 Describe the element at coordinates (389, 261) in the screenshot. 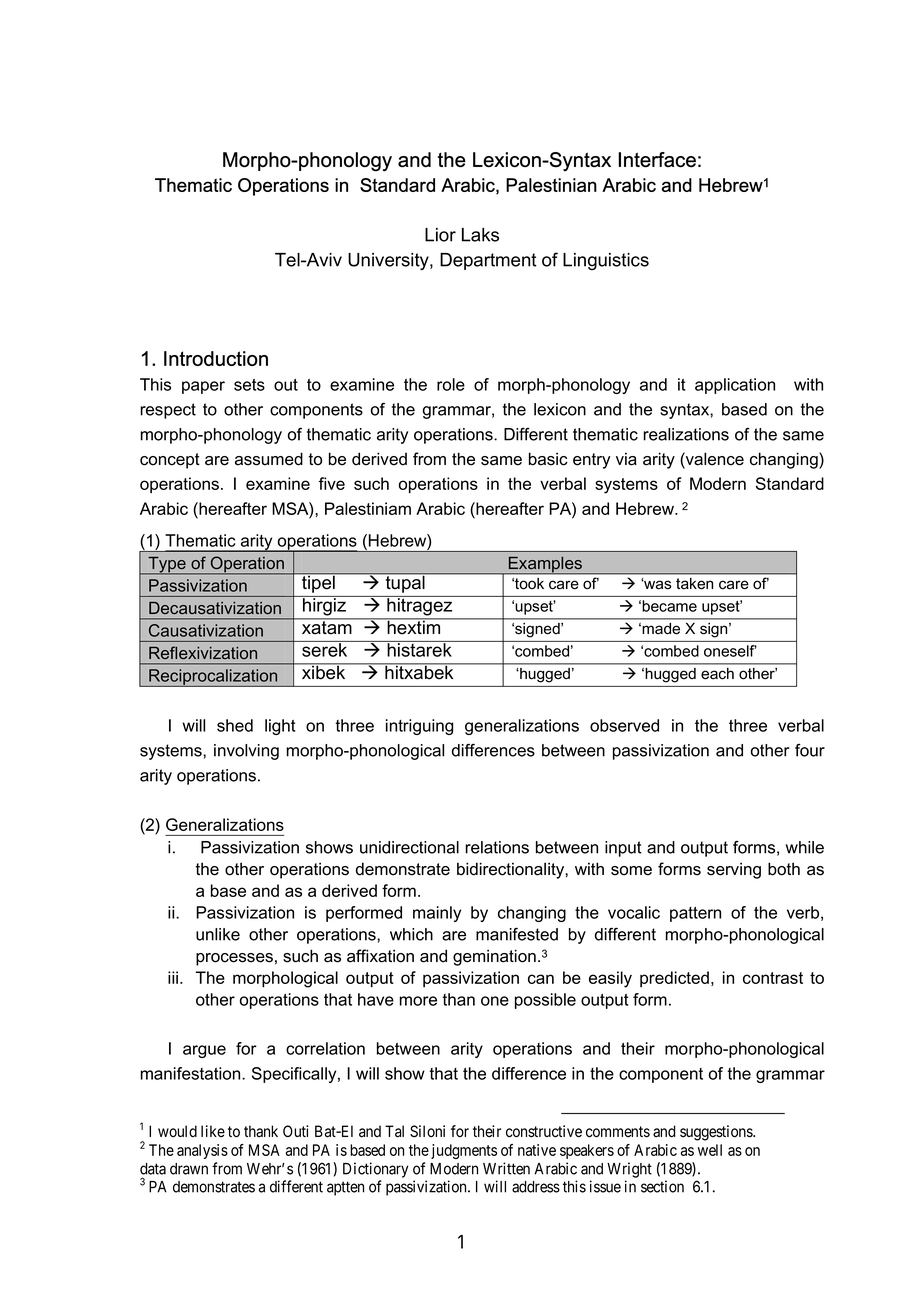

I see `University` at that location.
